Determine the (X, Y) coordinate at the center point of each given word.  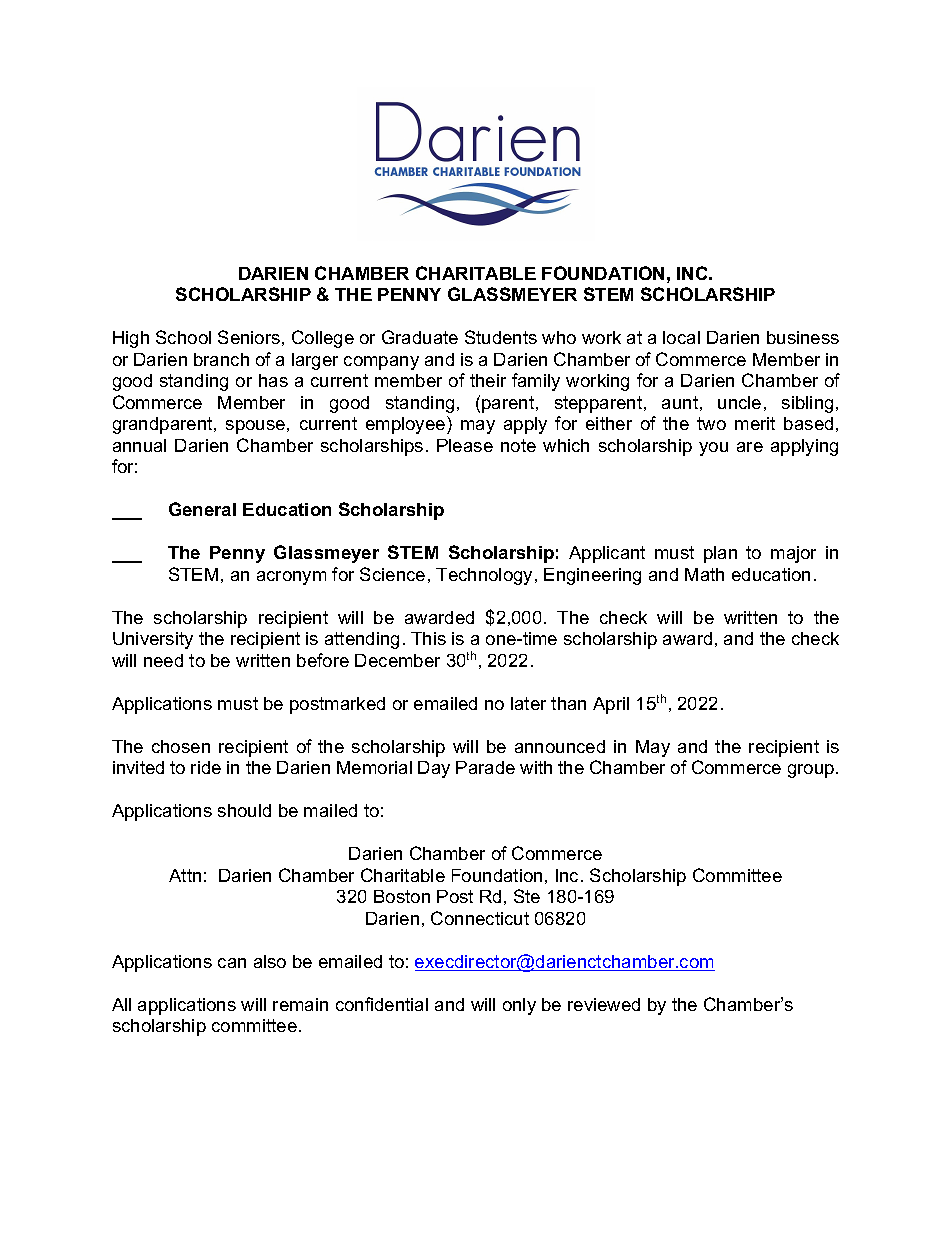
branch (221, 359)
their (488, 380)
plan (720, 554)
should (244, 810)
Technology (486, 576)
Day (434, 769)
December (397, 660)
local (681, 337)
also (270, 961)
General (202, 509)
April (611, 705)
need (163, 660)
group (812, 771)
